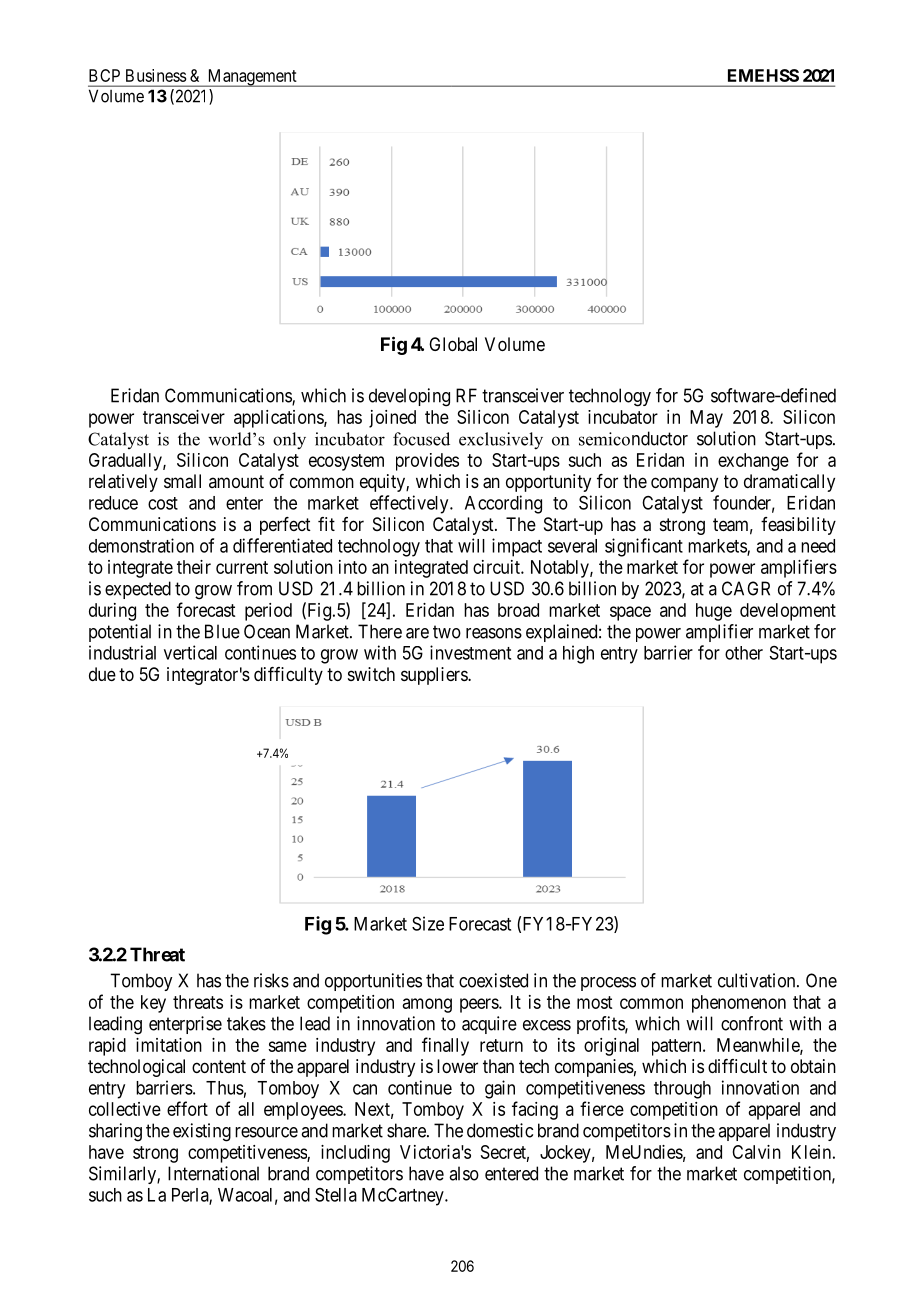  What do you see at coordinates (156, 75) in the screenshot?
I see `Business` at bounding box center [156, 75].
